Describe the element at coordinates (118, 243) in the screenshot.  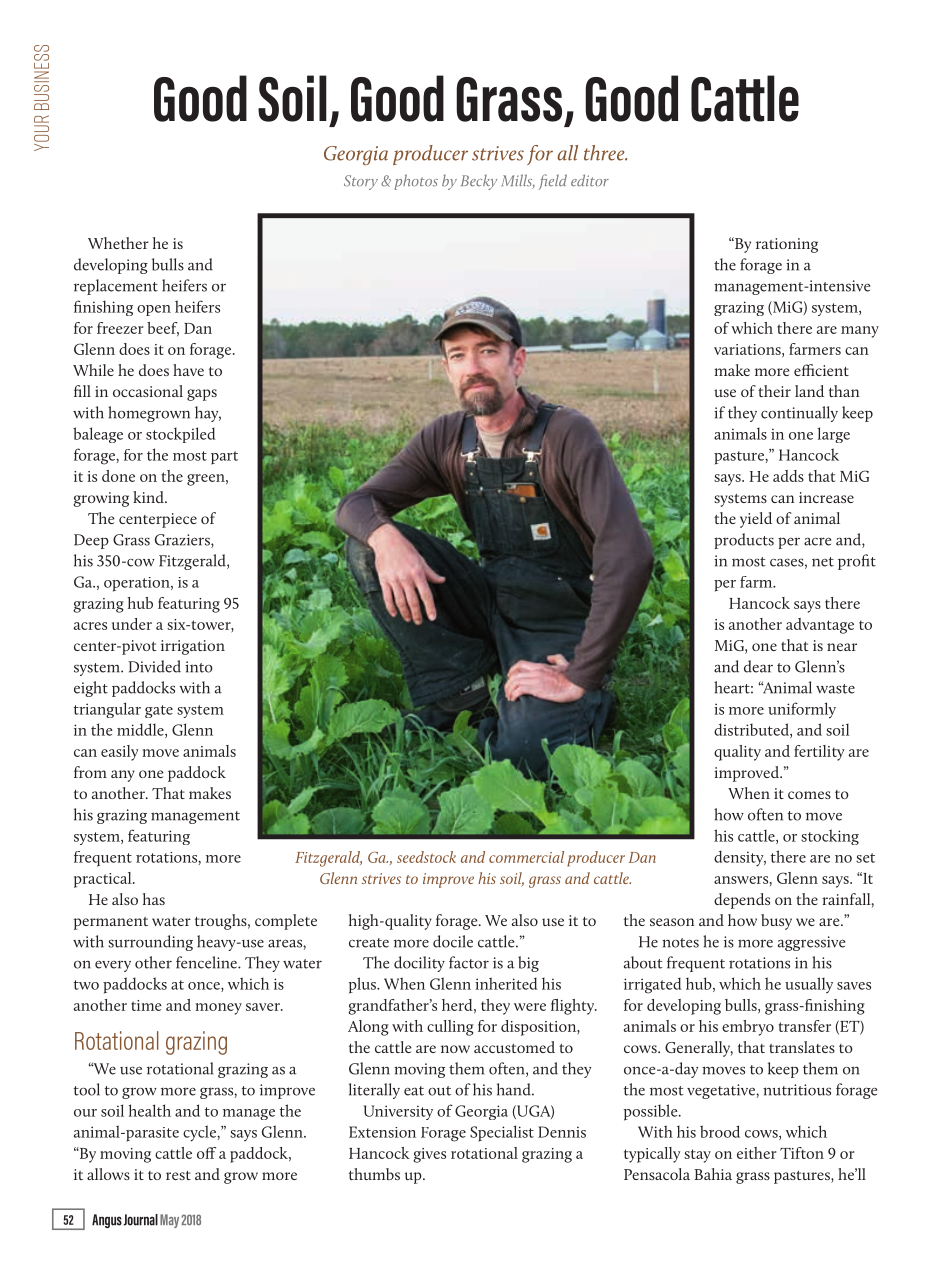
I see `Whether` at that location.
